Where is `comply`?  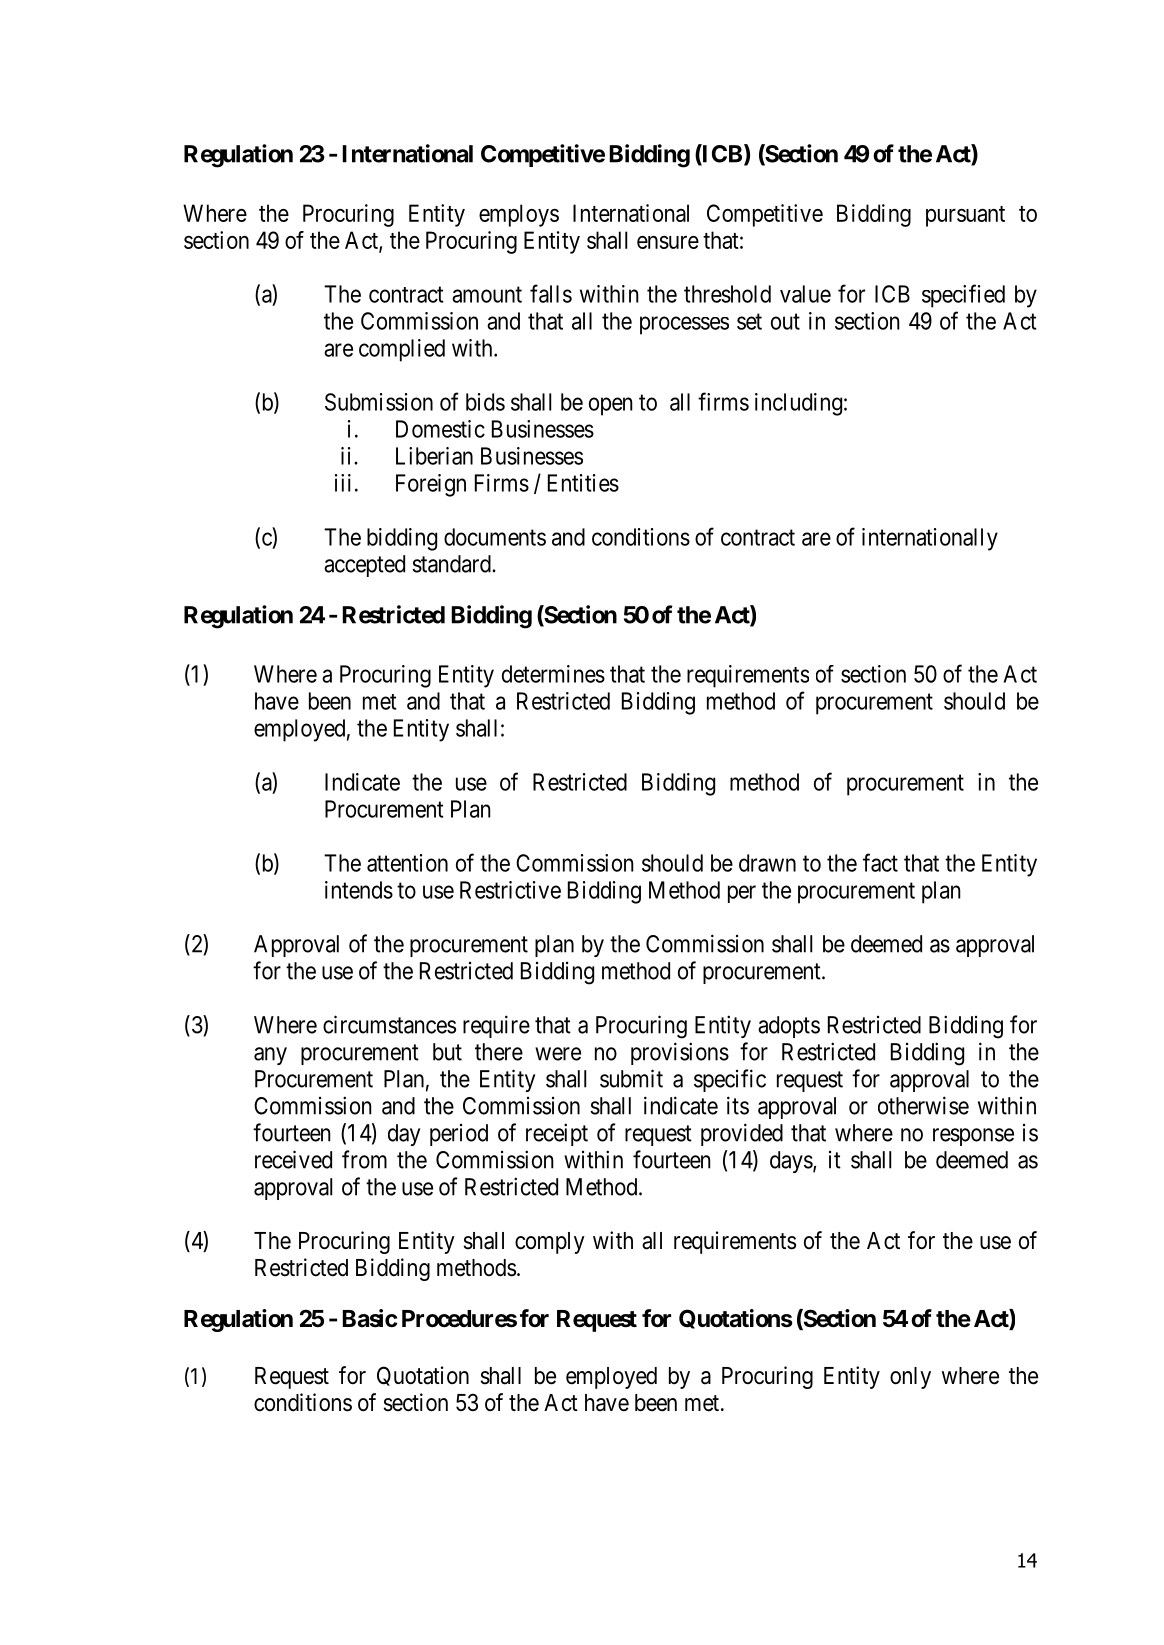 comply is located at coordinates (550, 1243).
